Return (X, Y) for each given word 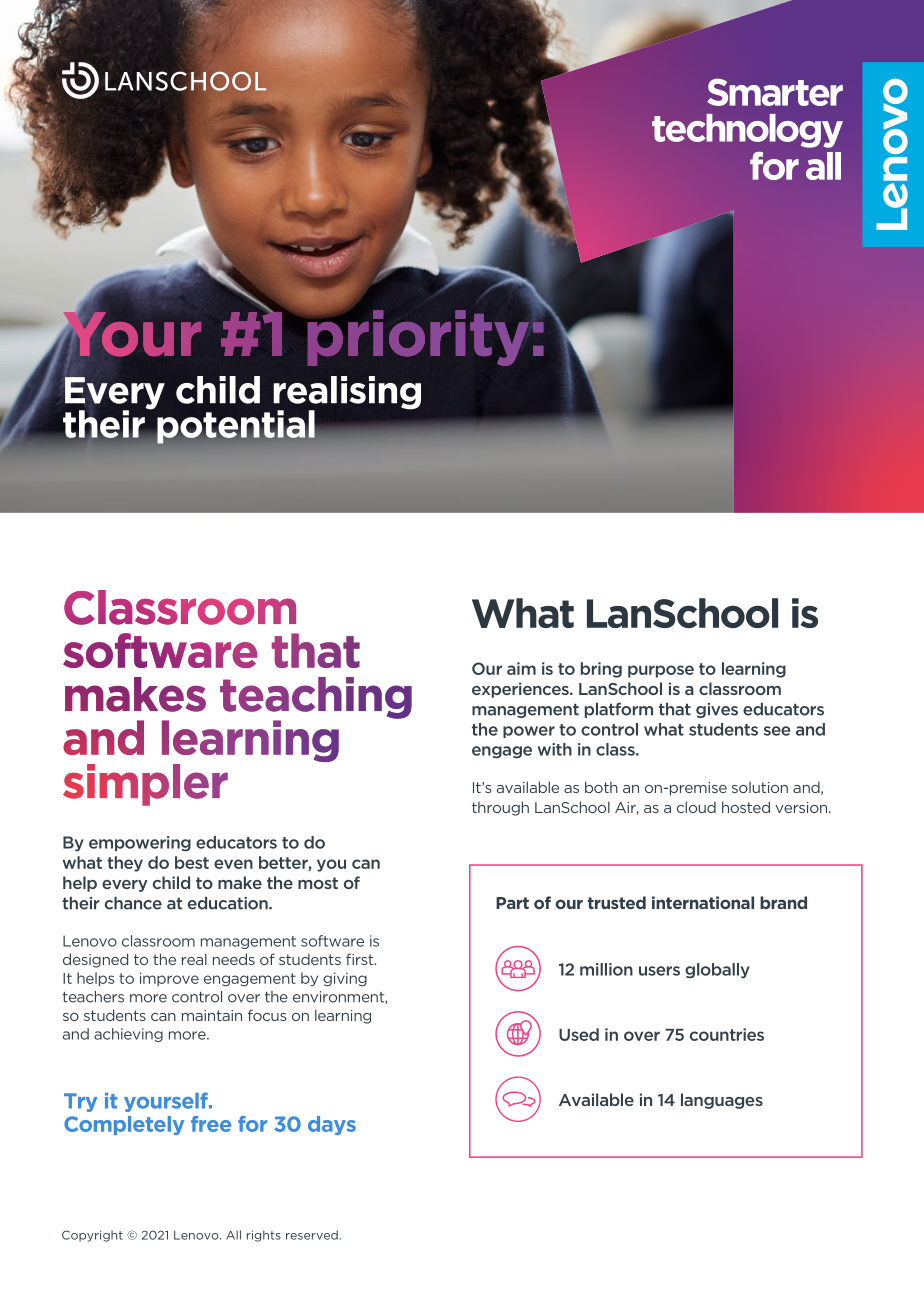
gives (717, 710)
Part (512, 903)
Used (579, 1034)
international (703, 902)
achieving (128, 1035)
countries (727, 1034)
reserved (312, 1235)
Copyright (92, 1236)
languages (722, 1101)
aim (521, 668)
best (192, 862)
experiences (521, 690)
